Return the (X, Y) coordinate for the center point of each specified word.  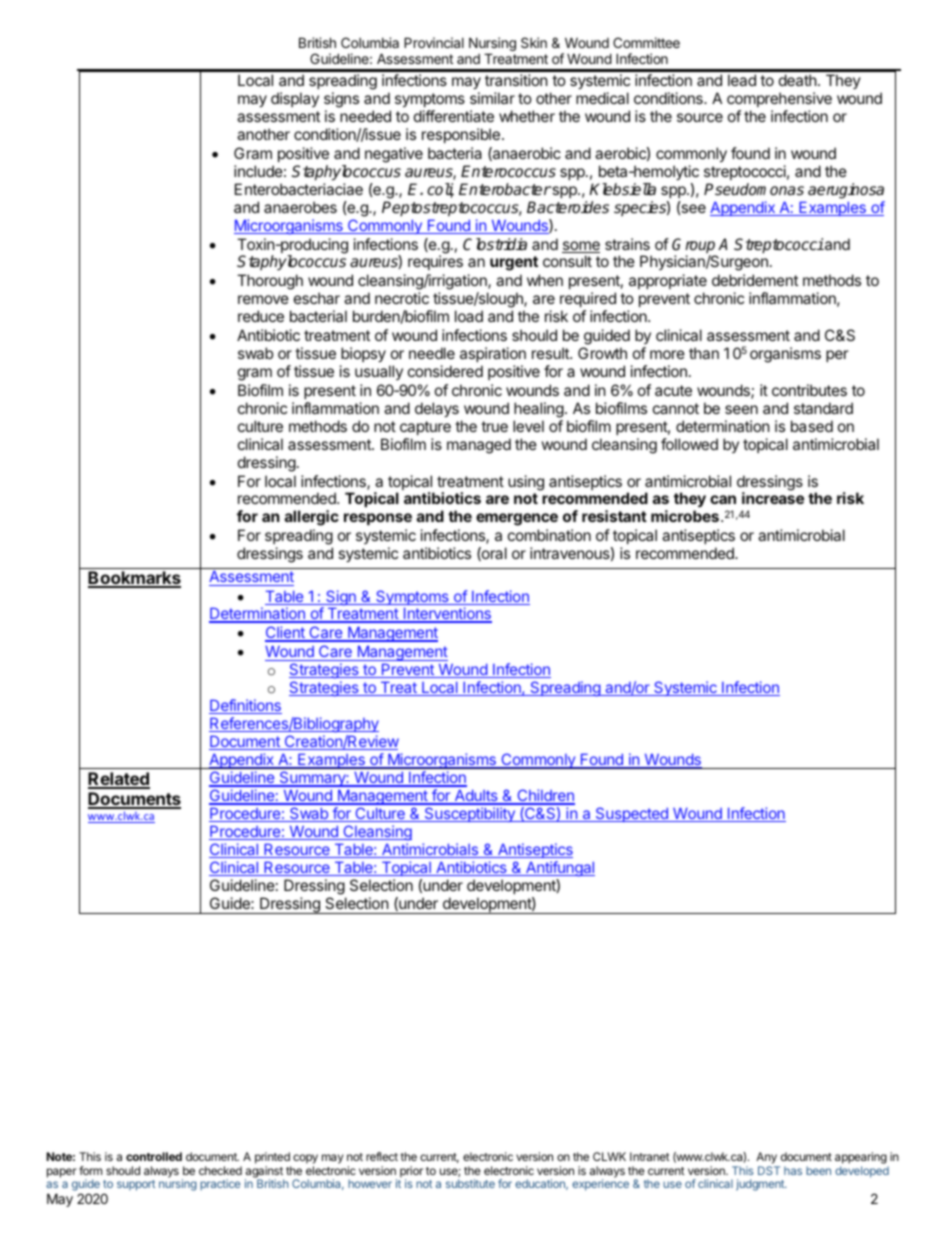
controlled (154, 1156)
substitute (470, 1183)
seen (741, 409)
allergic (312, 518)
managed (479, 446)
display (295, 99)
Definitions (245, 706)
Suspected (632, 814)
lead (742, 80)
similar (492, 98)
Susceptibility (469, 814)
